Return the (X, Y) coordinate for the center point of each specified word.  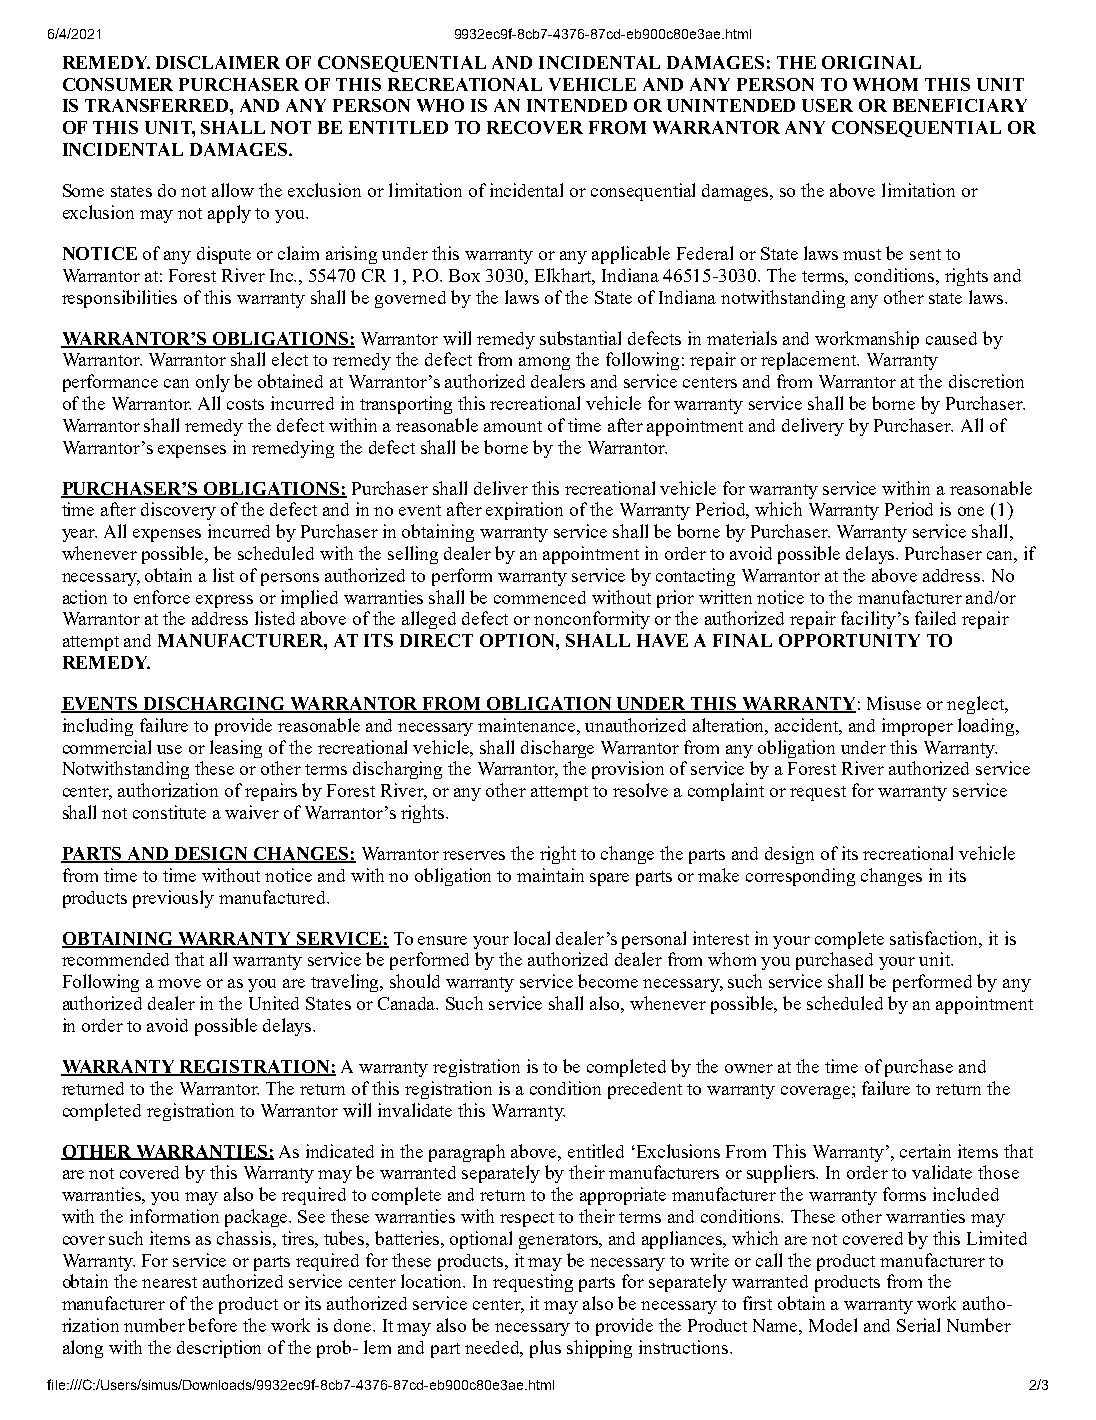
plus (545, 1349)
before (212, 1325)
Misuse (894, 703)
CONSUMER (118, 84)
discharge (557, 749)
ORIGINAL (871, 62)
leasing (236, 749)
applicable (631, 255)
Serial (918, 1325)
